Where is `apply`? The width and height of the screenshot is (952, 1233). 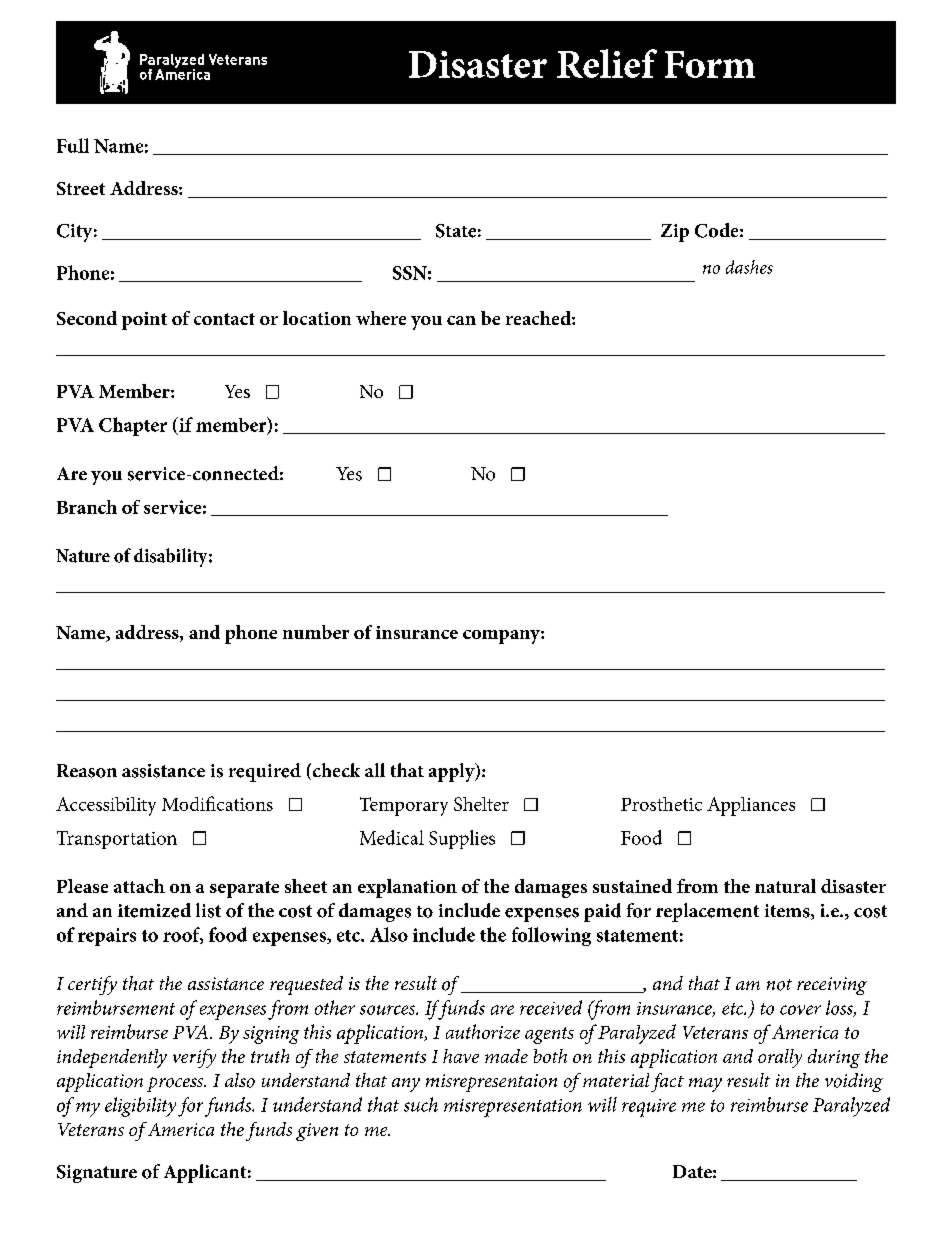
apply is located at coordinates (453, 772).
